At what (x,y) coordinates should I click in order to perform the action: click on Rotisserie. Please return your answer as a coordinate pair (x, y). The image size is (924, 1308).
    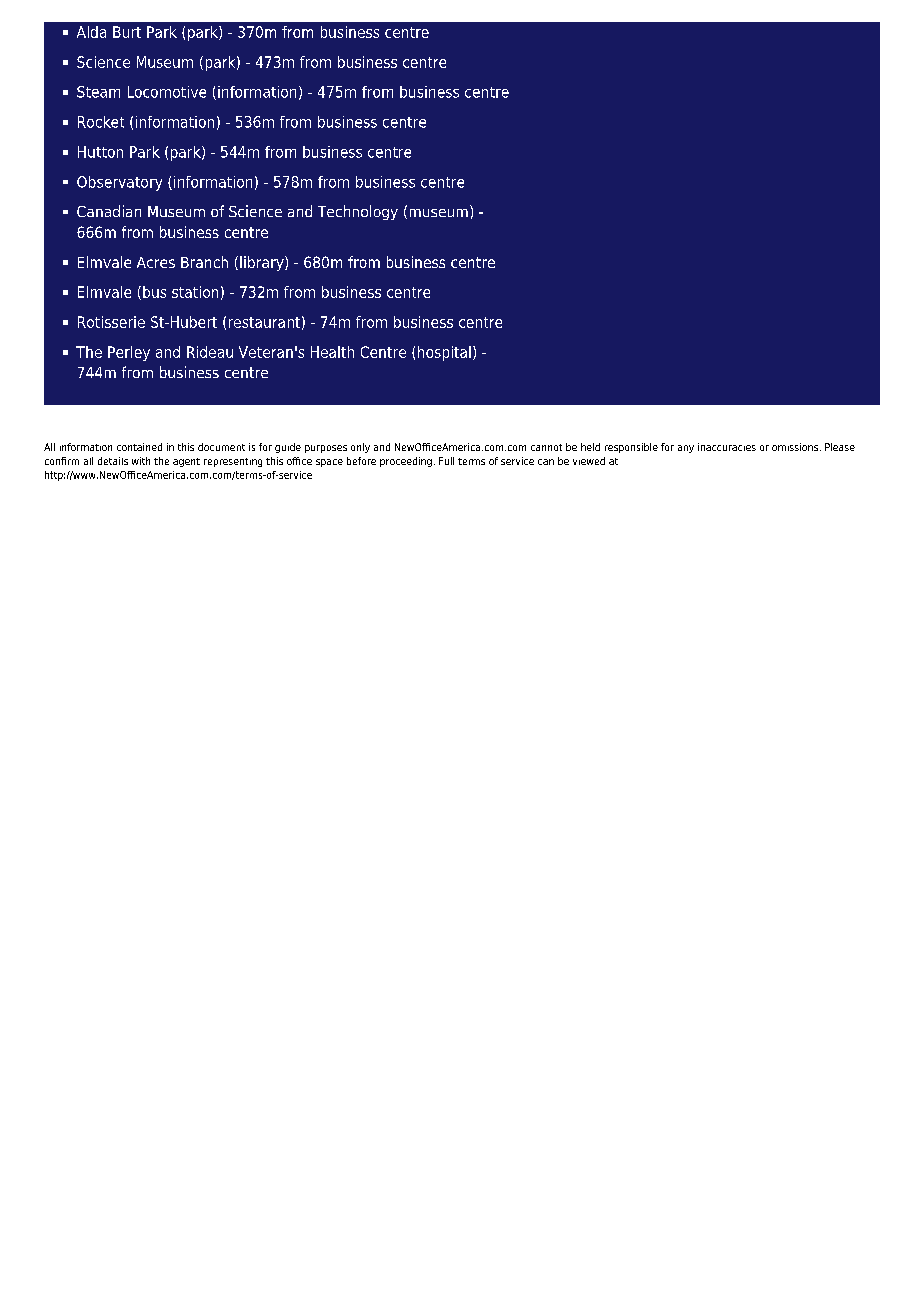
    Looking at the image, I should click on (111, 322).
